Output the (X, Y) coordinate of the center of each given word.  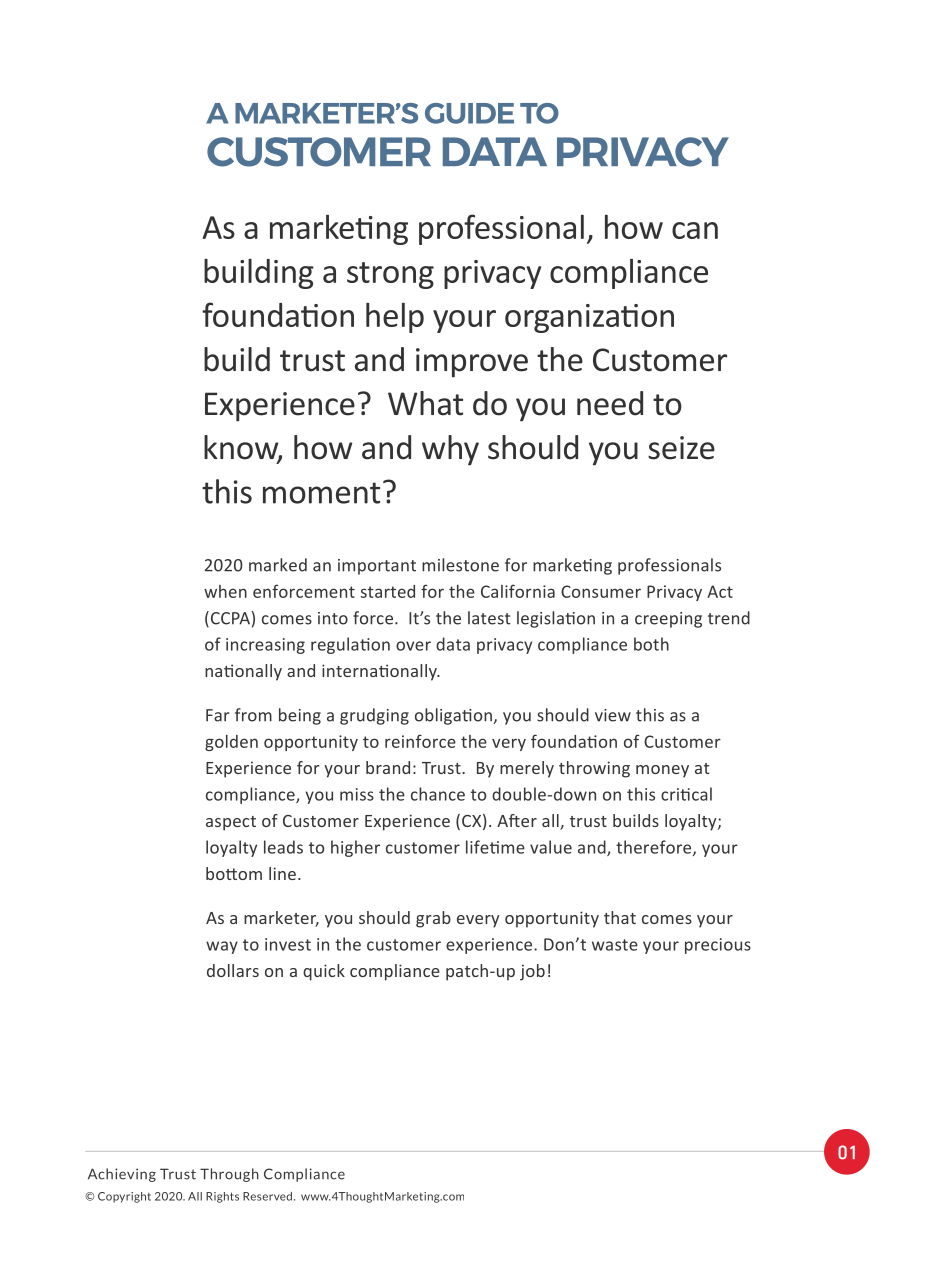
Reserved (267, 1196)
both (651, 644)
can (695, 230)
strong (390, 275)
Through (229, 1175)
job (532, 972)
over (413, 646)
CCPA (229, 619)
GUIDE (469, 113)
